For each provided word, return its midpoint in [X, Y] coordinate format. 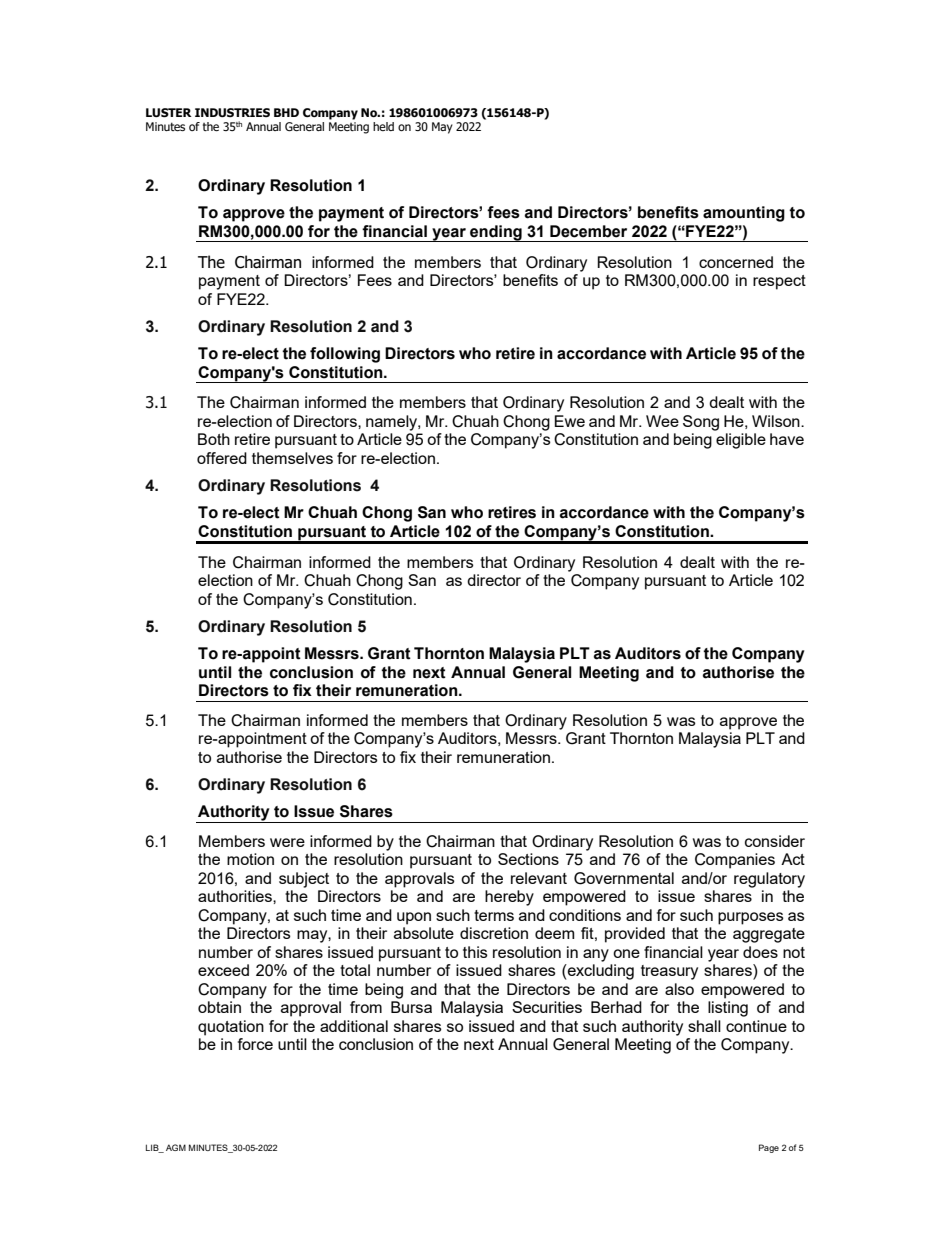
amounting [744, 214]
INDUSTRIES [232, 112]
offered [222, 458]
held [383, 126]
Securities [547, 1007]
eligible [741, 441]
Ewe [570, 421]
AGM [176, 1147]
